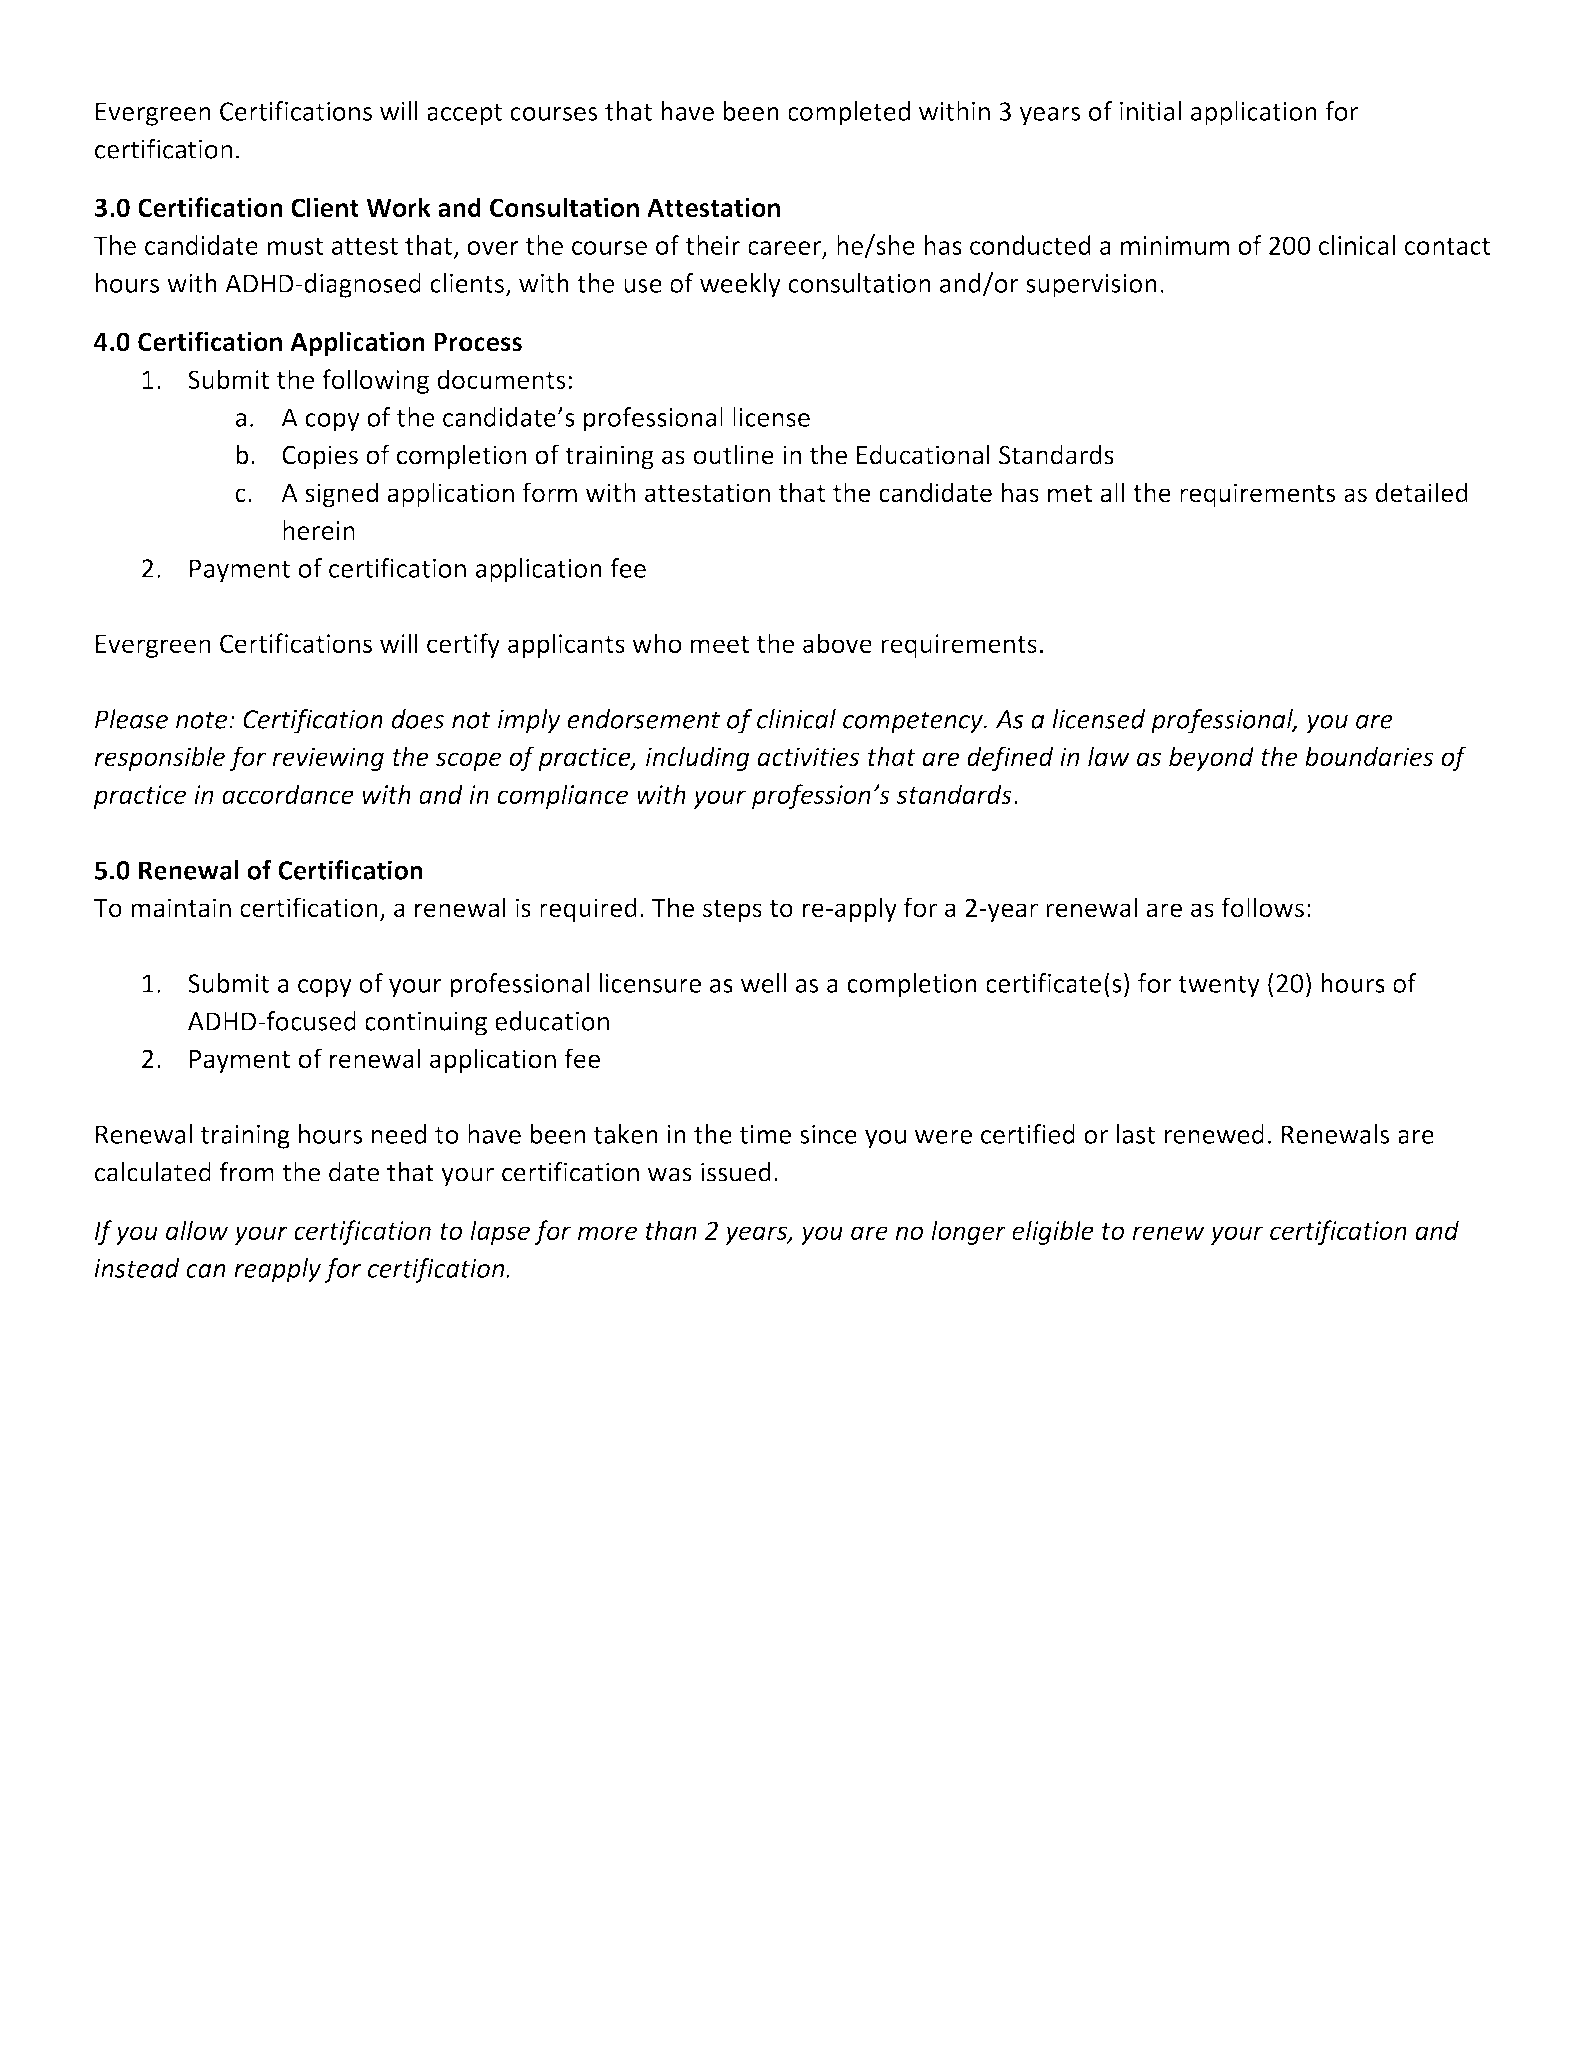  What do you see at coordinates (1422, 492) in the screenshot?
I see `detailed` at bounding box center [1422, 492].
